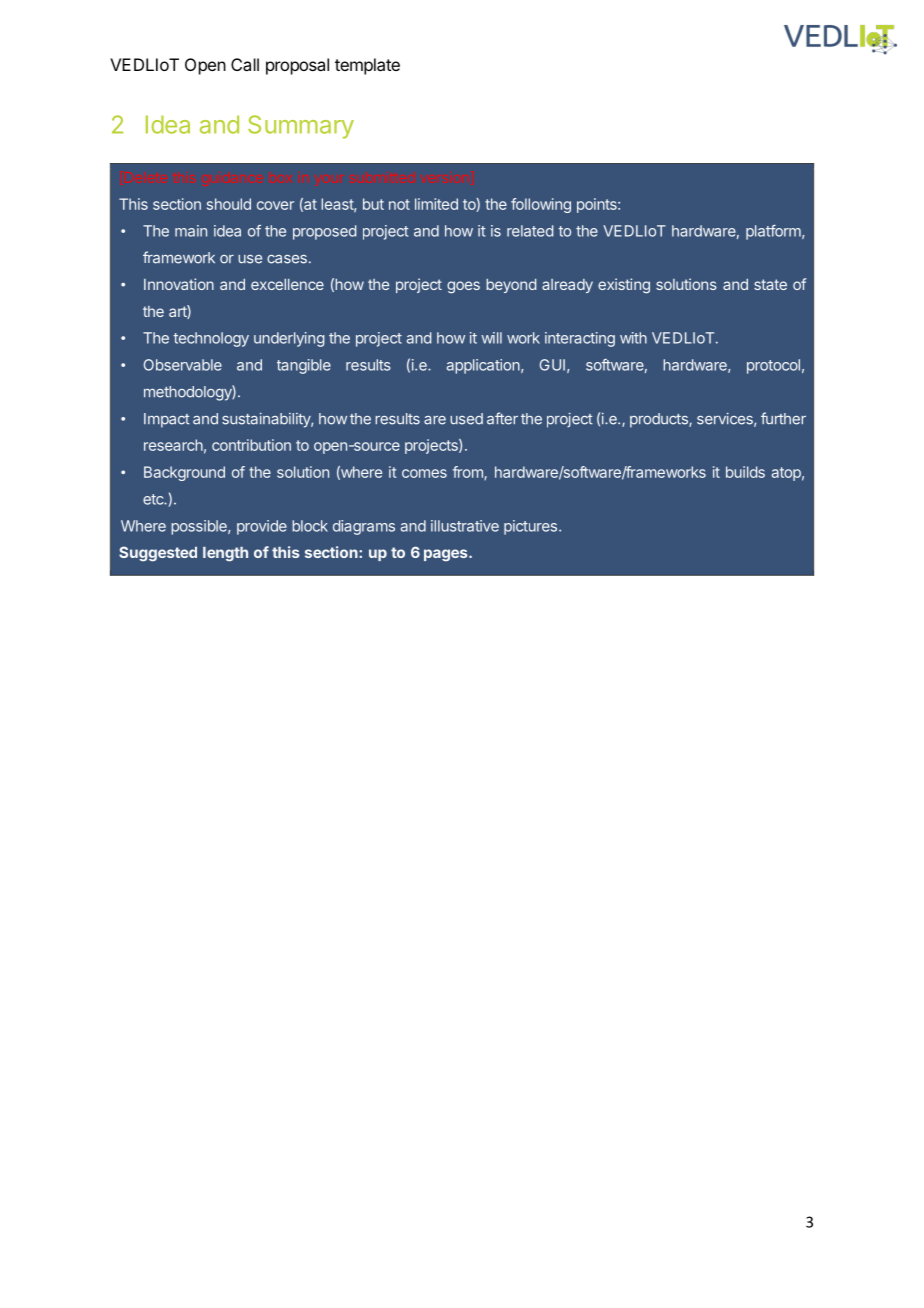  What do you see at coordinates (245, 64) in the image?
I see `Call` at bounding box center [245, 64].
